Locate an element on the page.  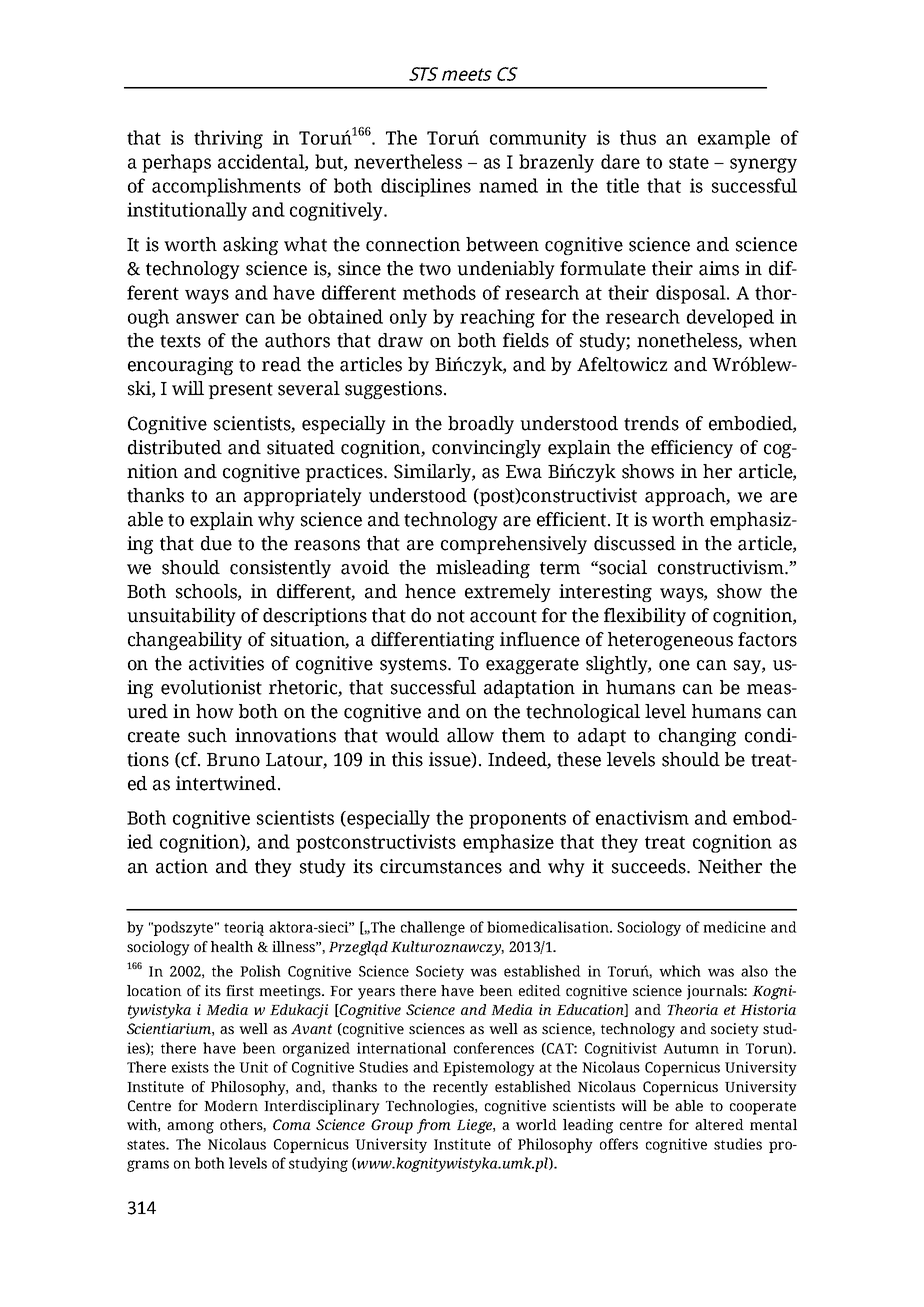
Modern is located at coordinates (231, 1105).
